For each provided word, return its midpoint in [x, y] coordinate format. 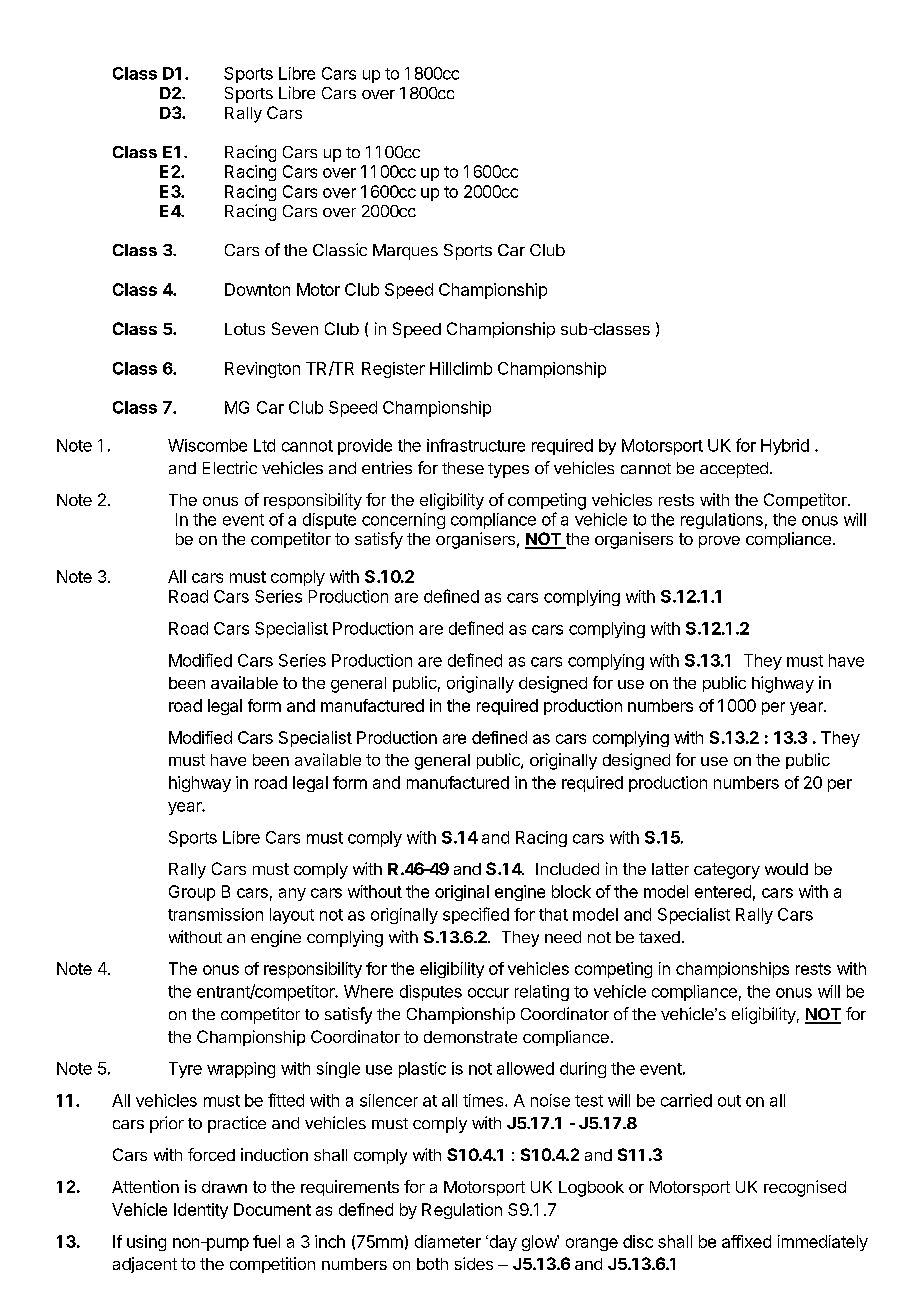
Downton [257, 289]
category [727, 871]
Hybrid [785, 447]
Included [567, 869]
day [502, 1243]
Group [192, 893]
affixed [746, 1241]
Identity [201, 1211]
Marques [405, 252]
